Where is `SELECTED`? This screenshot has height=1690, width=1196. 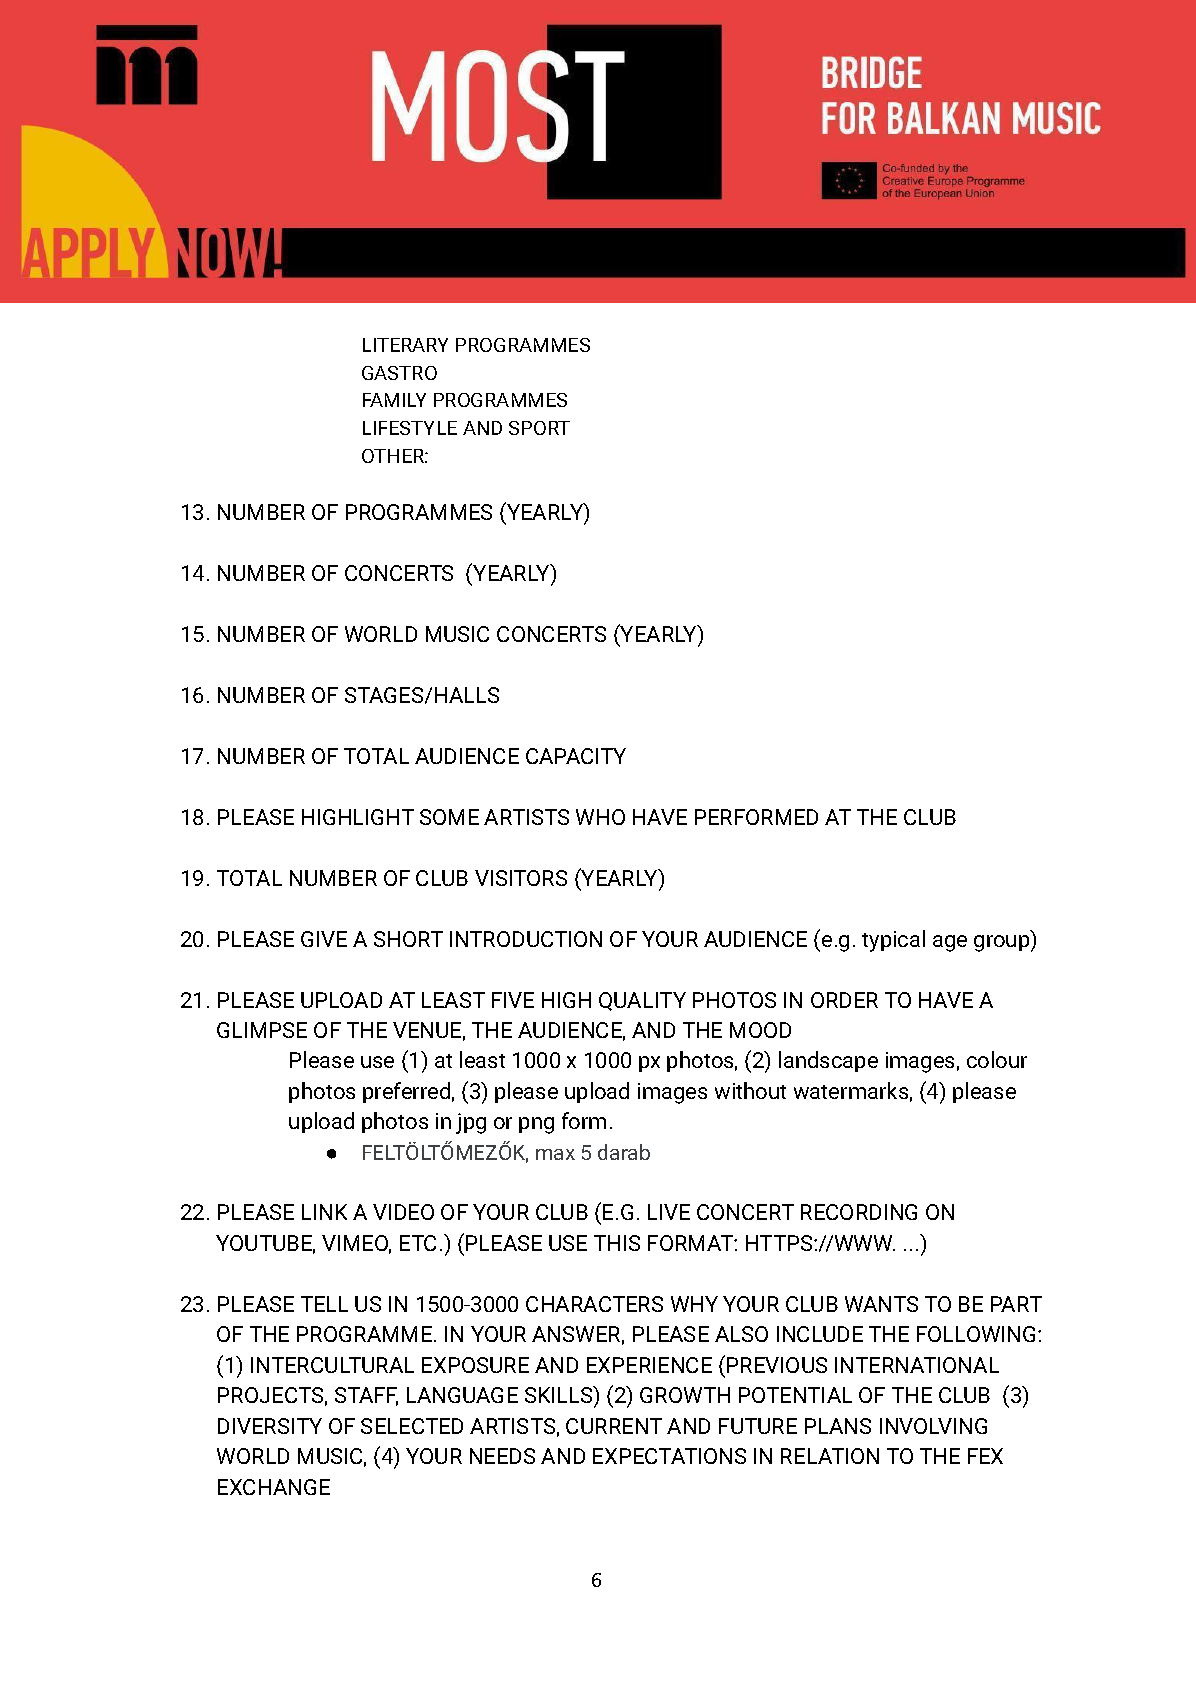
SELECTED is located at coordinates (412, 1426).
